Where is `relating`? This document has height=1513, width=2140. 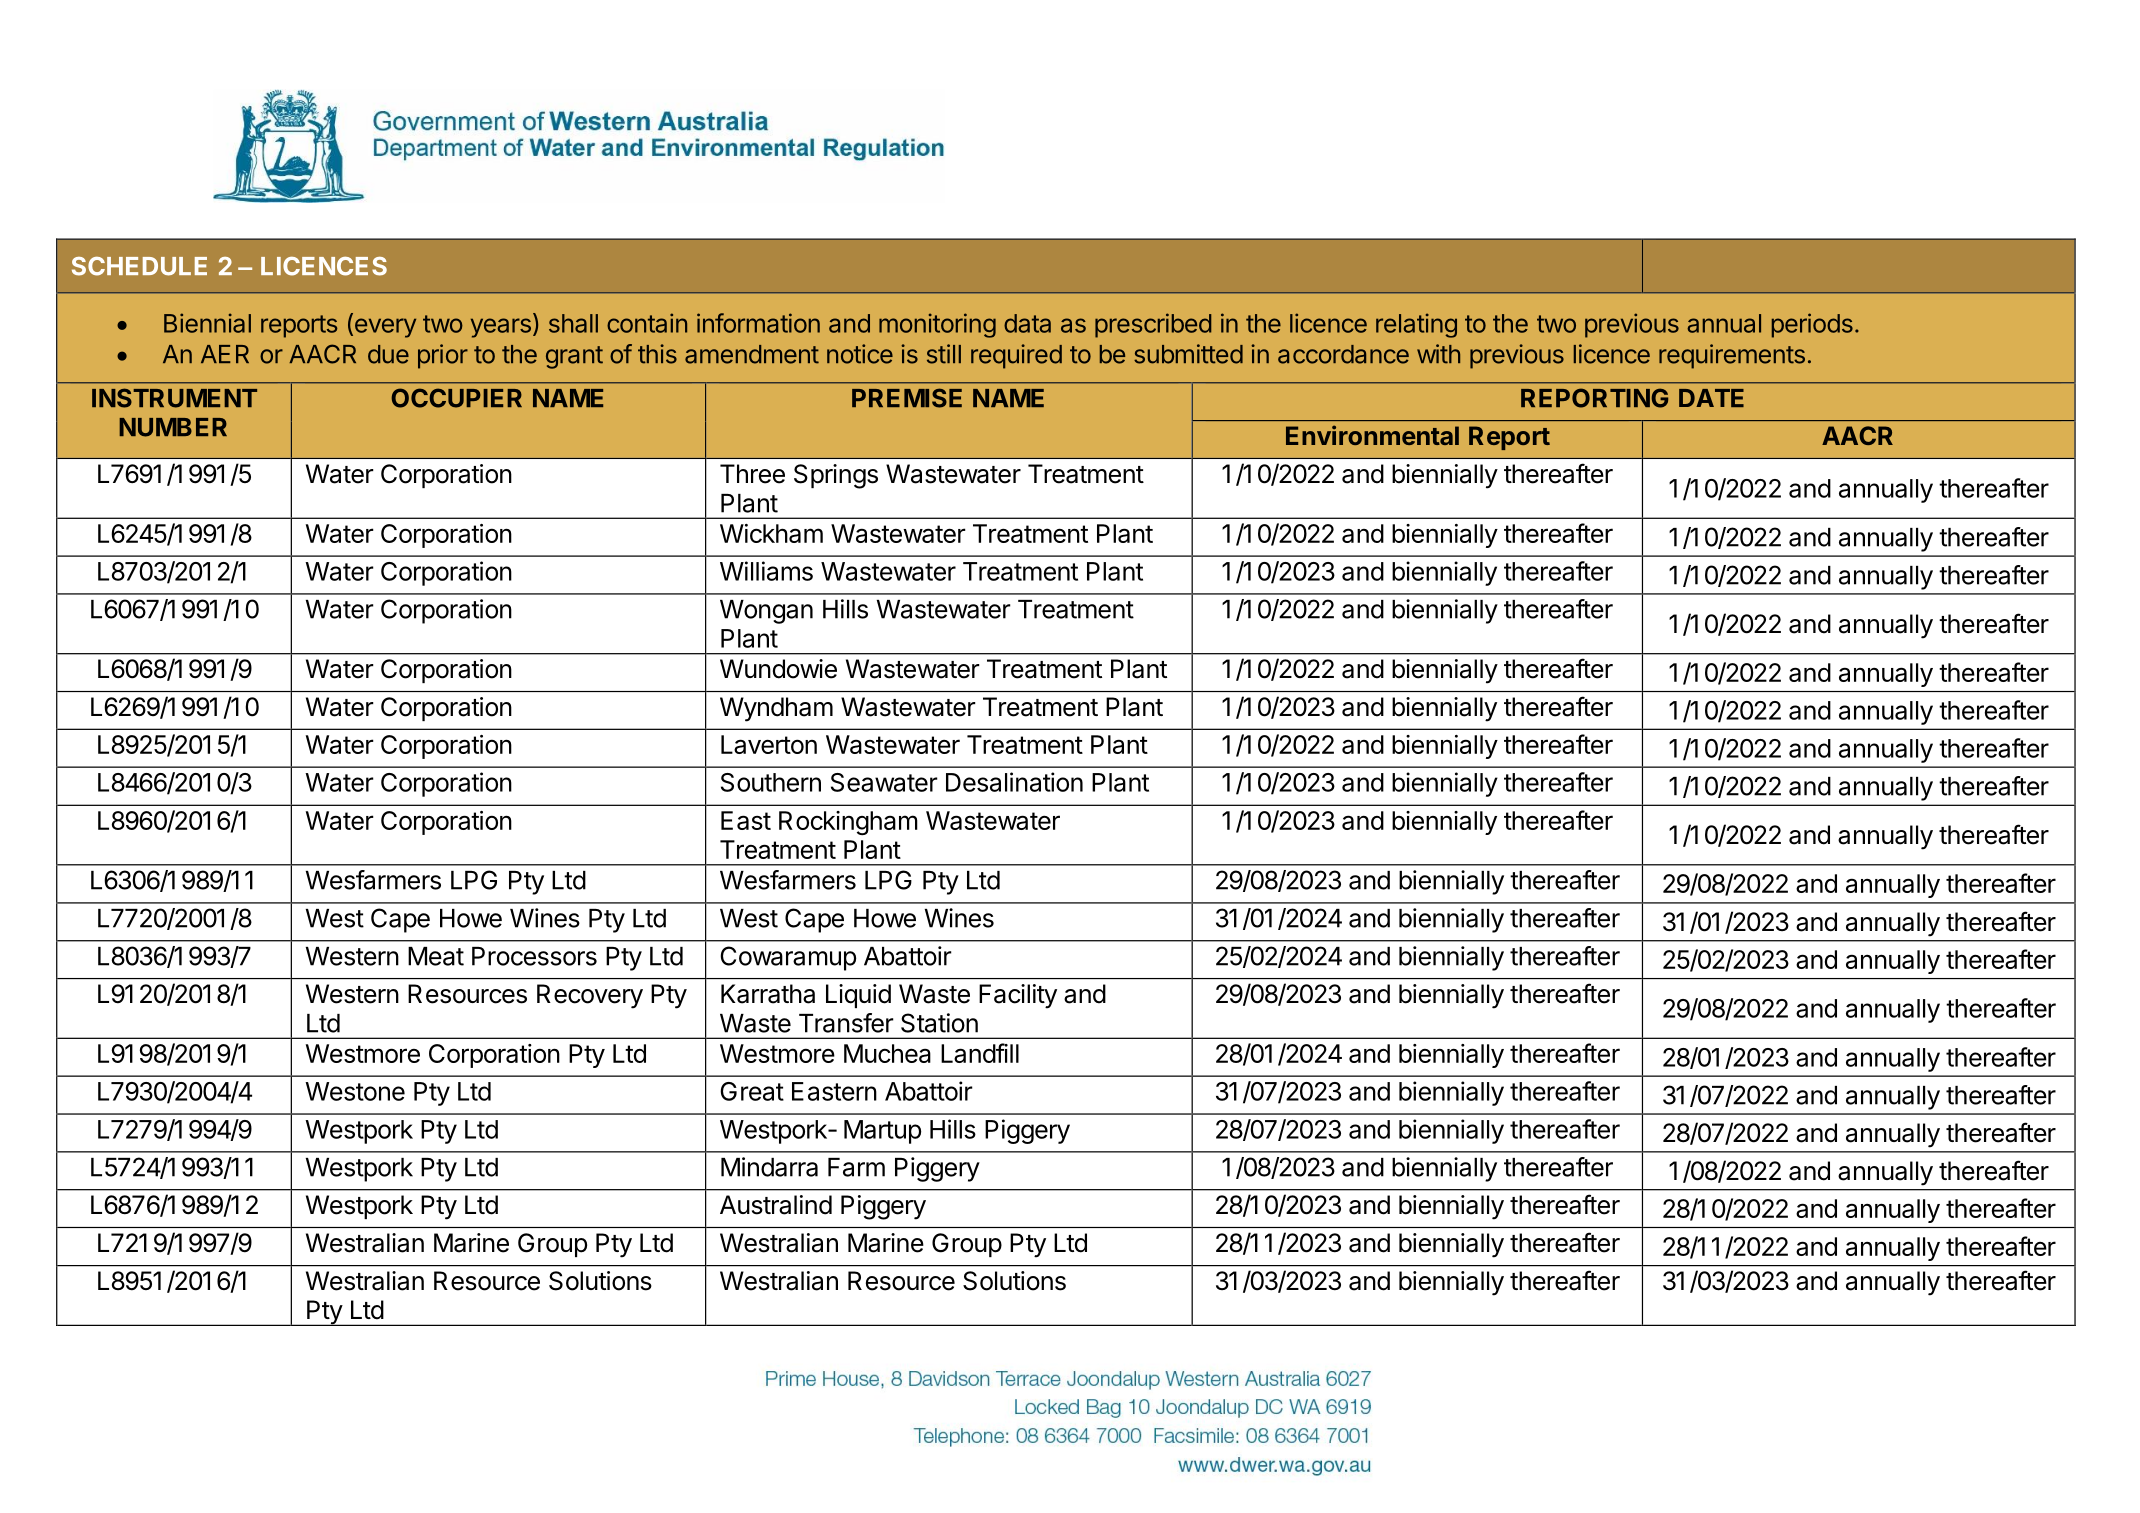
relating is located at coordinates (1416, 325).
